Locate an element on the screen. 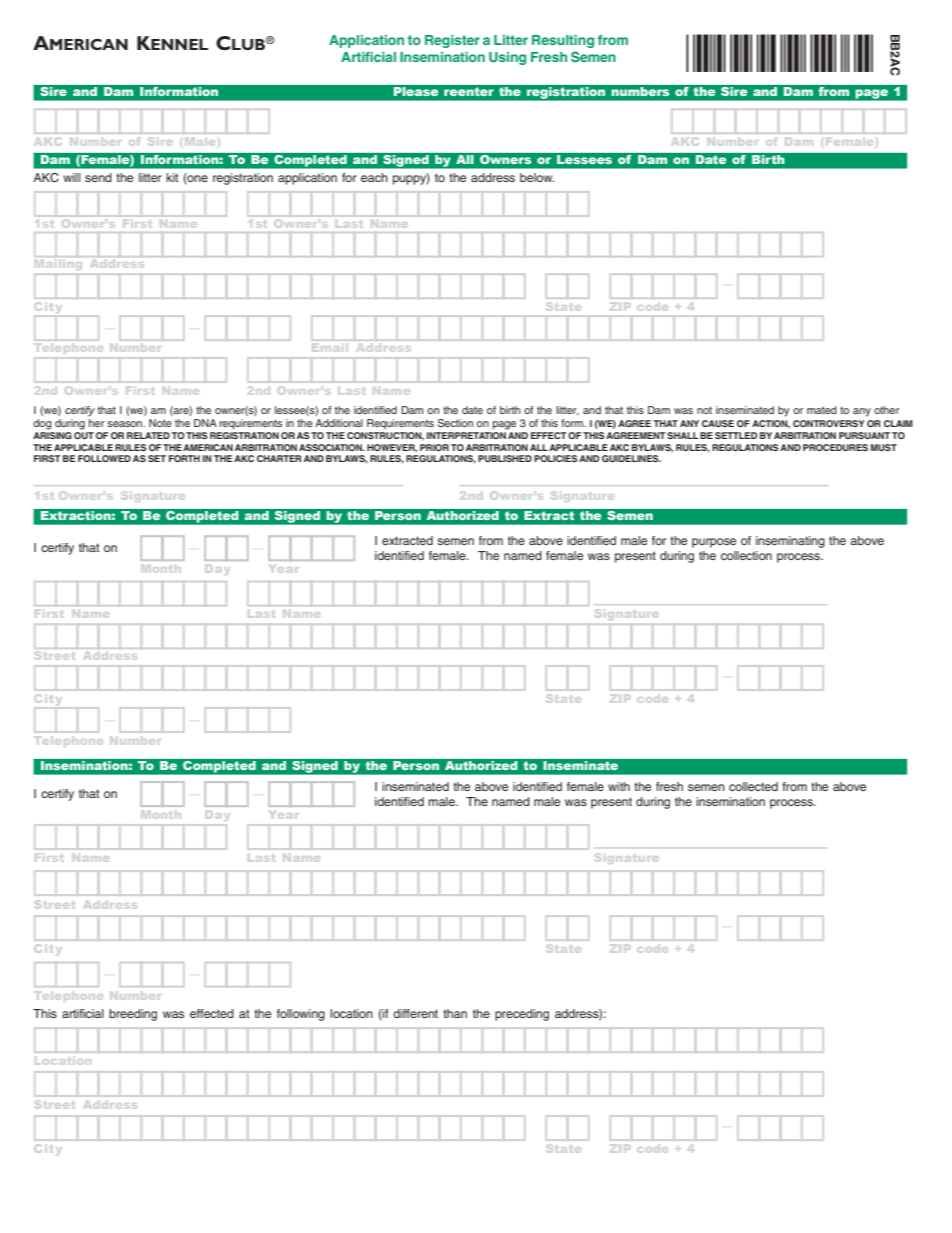 The width and height of the screenshot is (952, 1233). mated is located at coordinates (822, 410).
